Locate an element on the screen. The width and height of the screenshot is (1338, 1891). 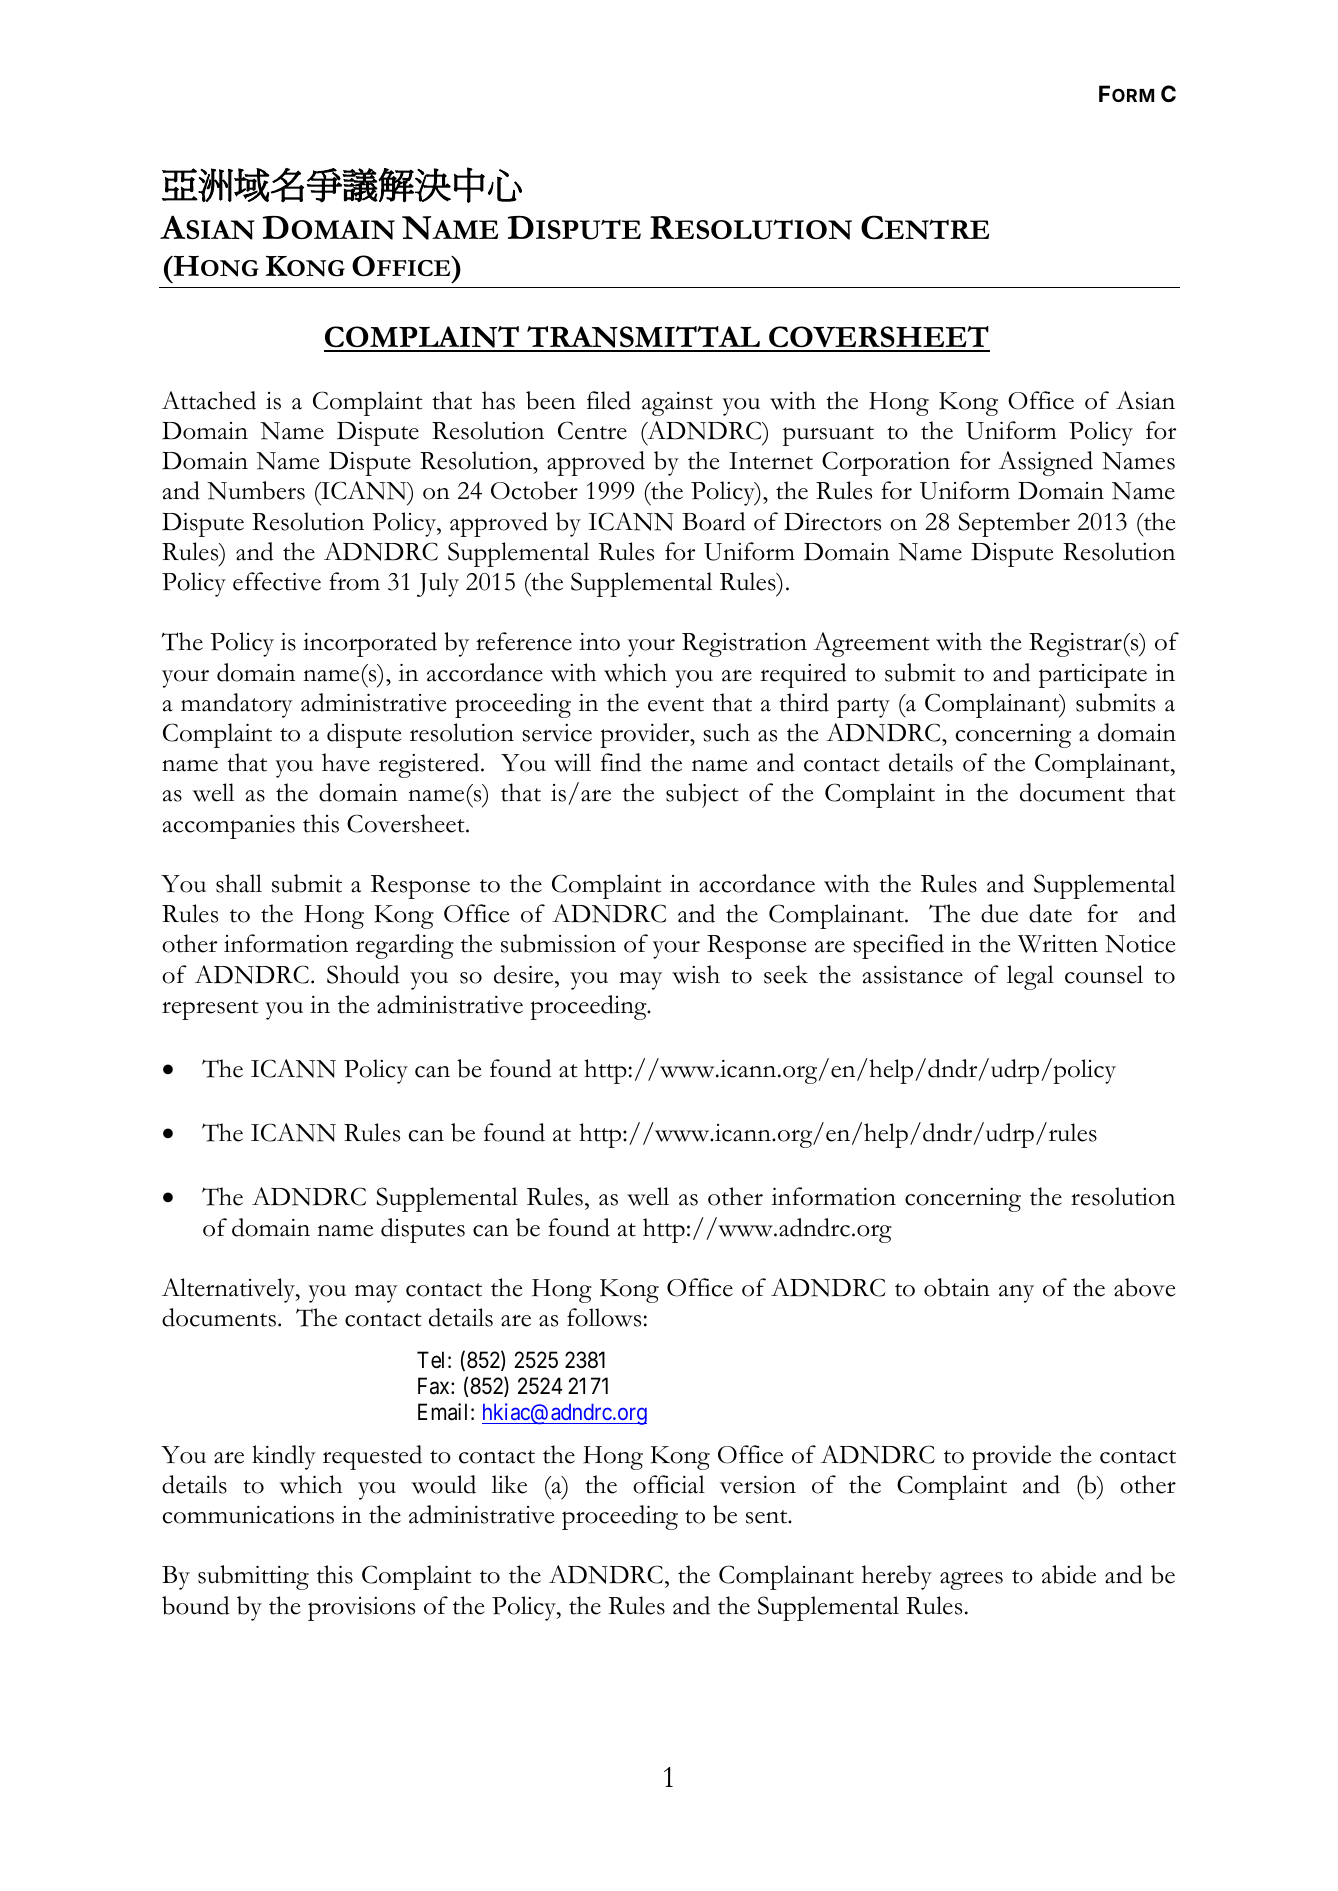
follows is located at coordinates (604, 1317).
